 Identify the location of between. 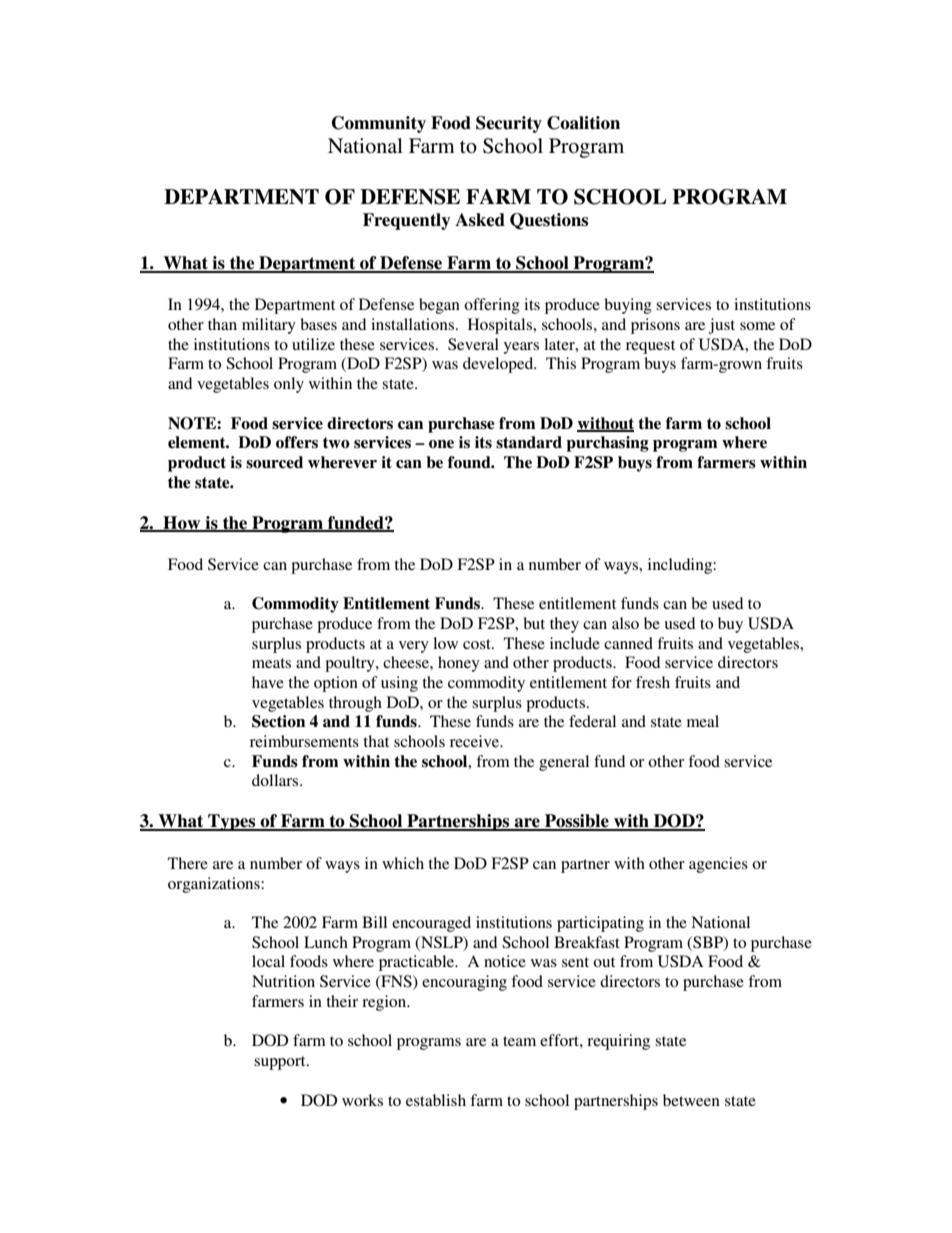
(691, 1100).
